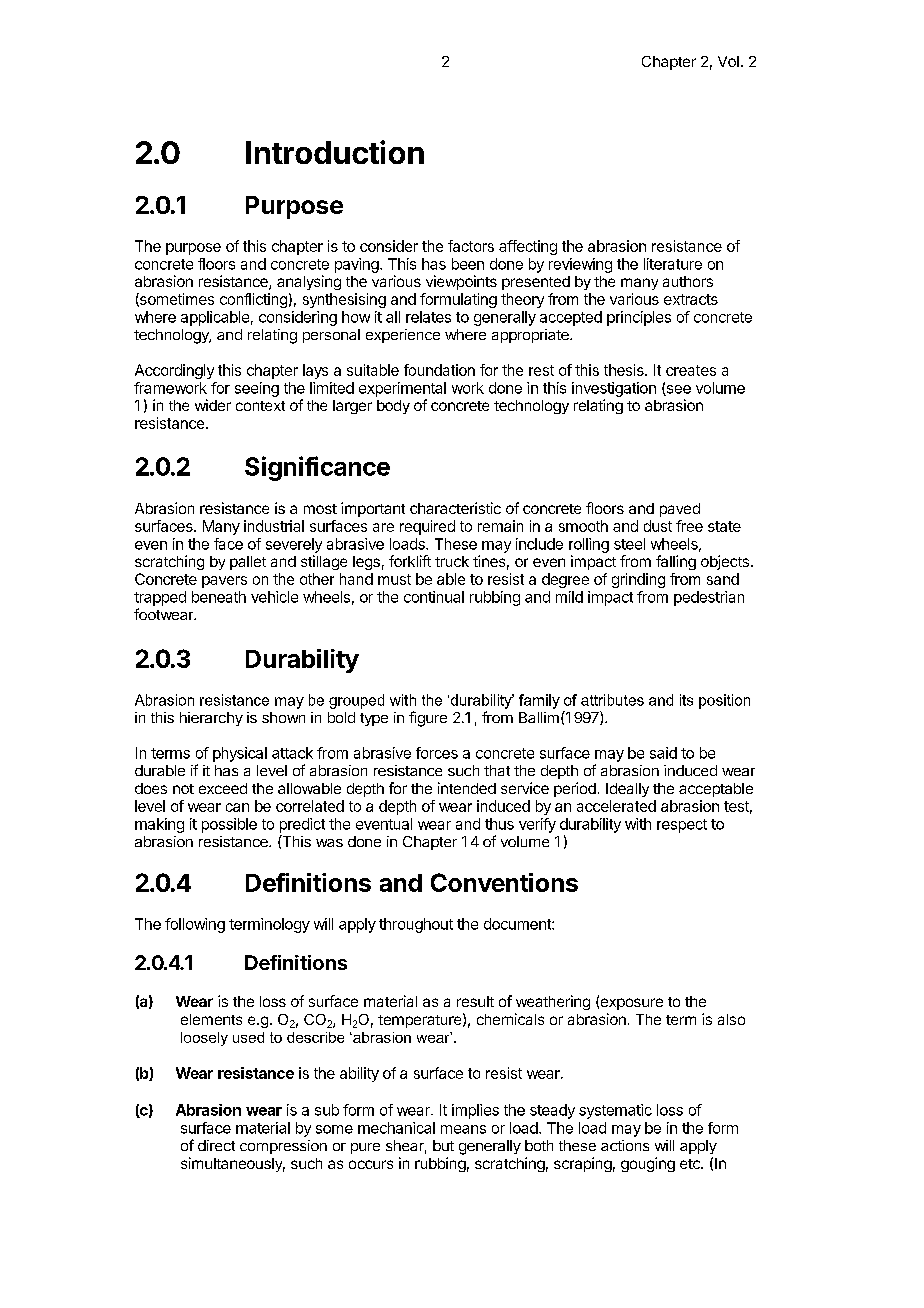 The image size is (924, 1308). I want to click on factors, so click(471, 246).
